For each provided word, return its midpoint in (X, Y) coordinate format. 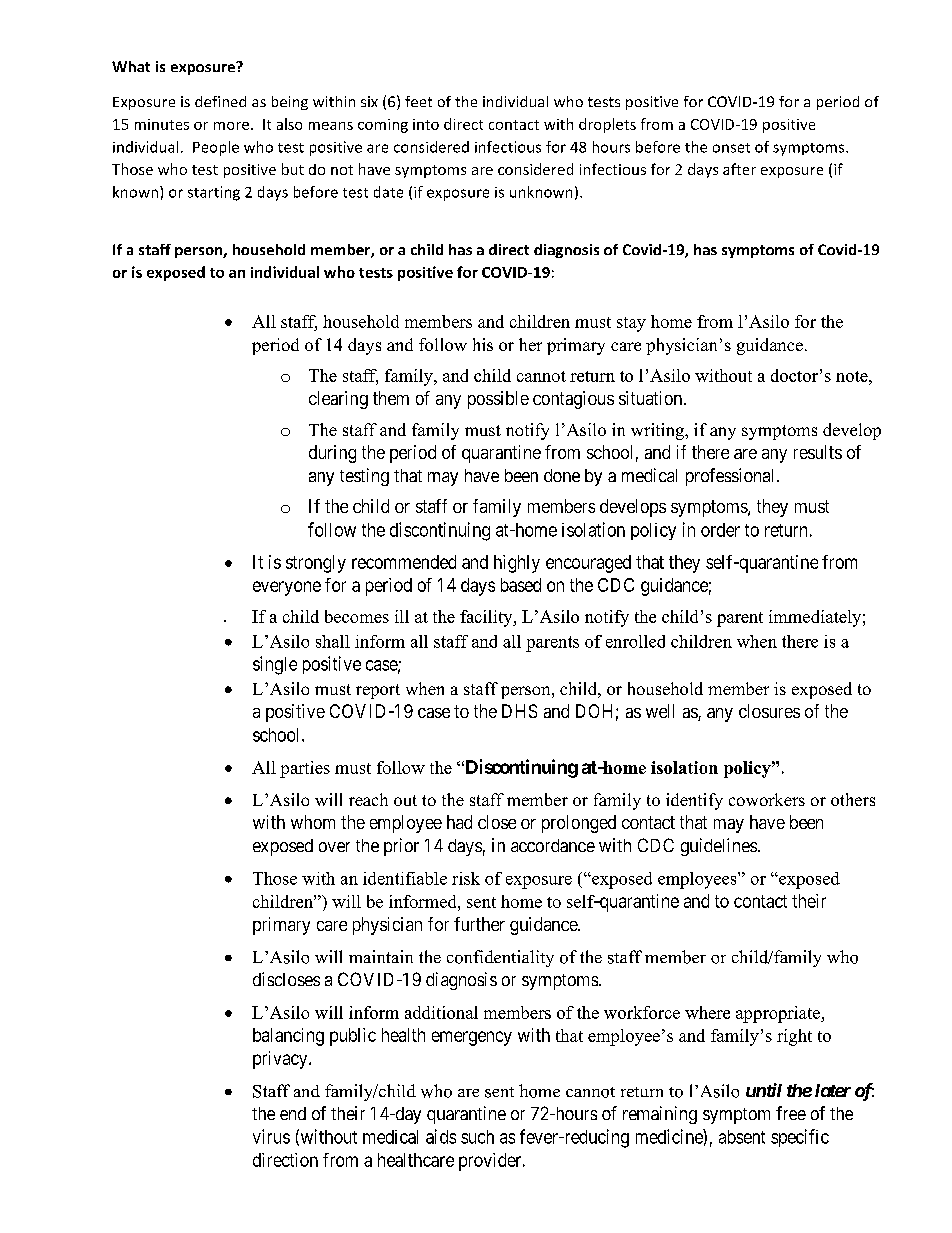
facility (487, 618)
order (720, 530)
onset (731, 148)
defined (220, 101)
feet (418, 101)
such (477, 1137)
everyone (287, 588)
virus (271, 1136)
